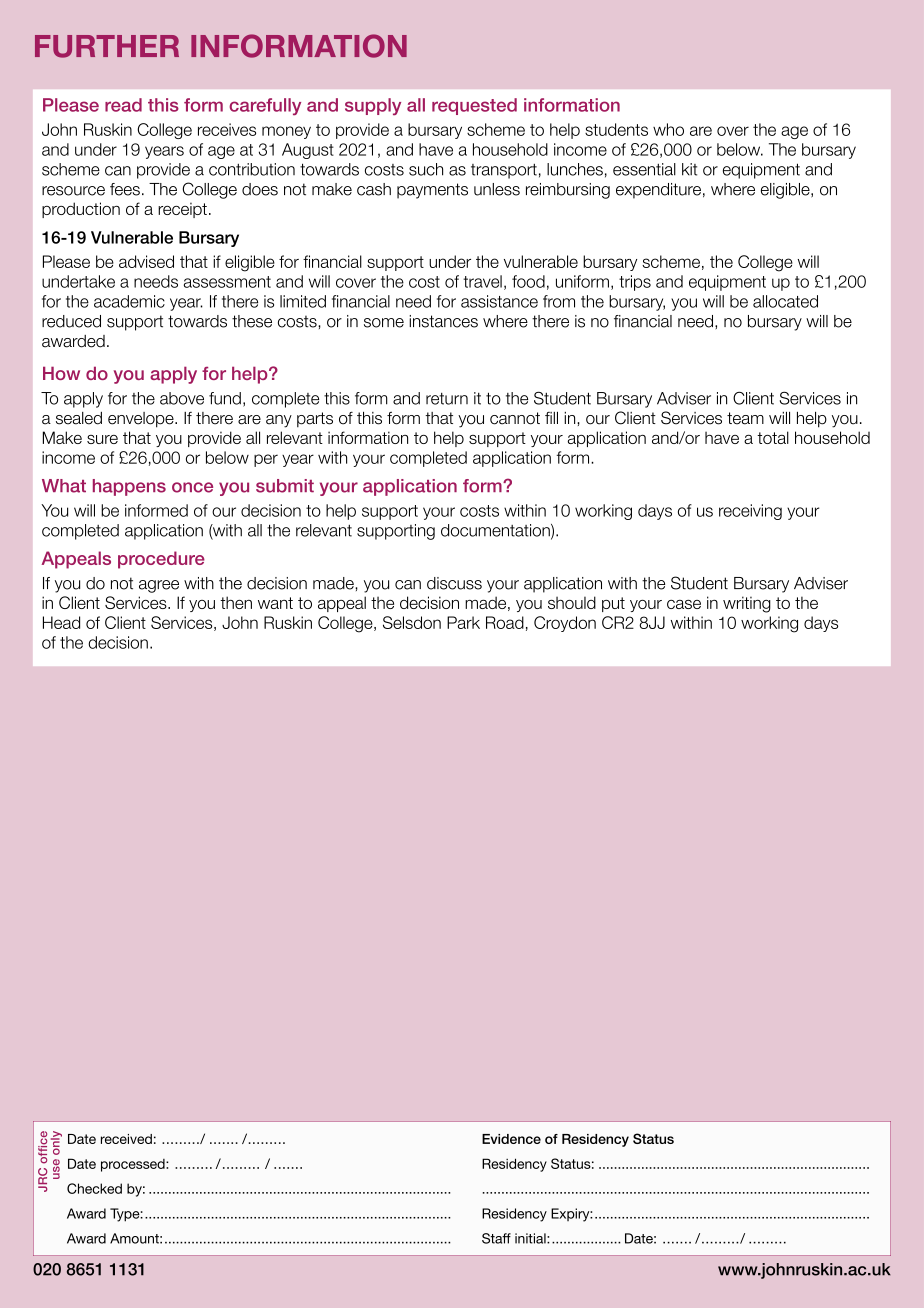  What do you see at coordinates (511, 1139) in the page?
I see `Evidence` at bounding box center [511, 1139].
